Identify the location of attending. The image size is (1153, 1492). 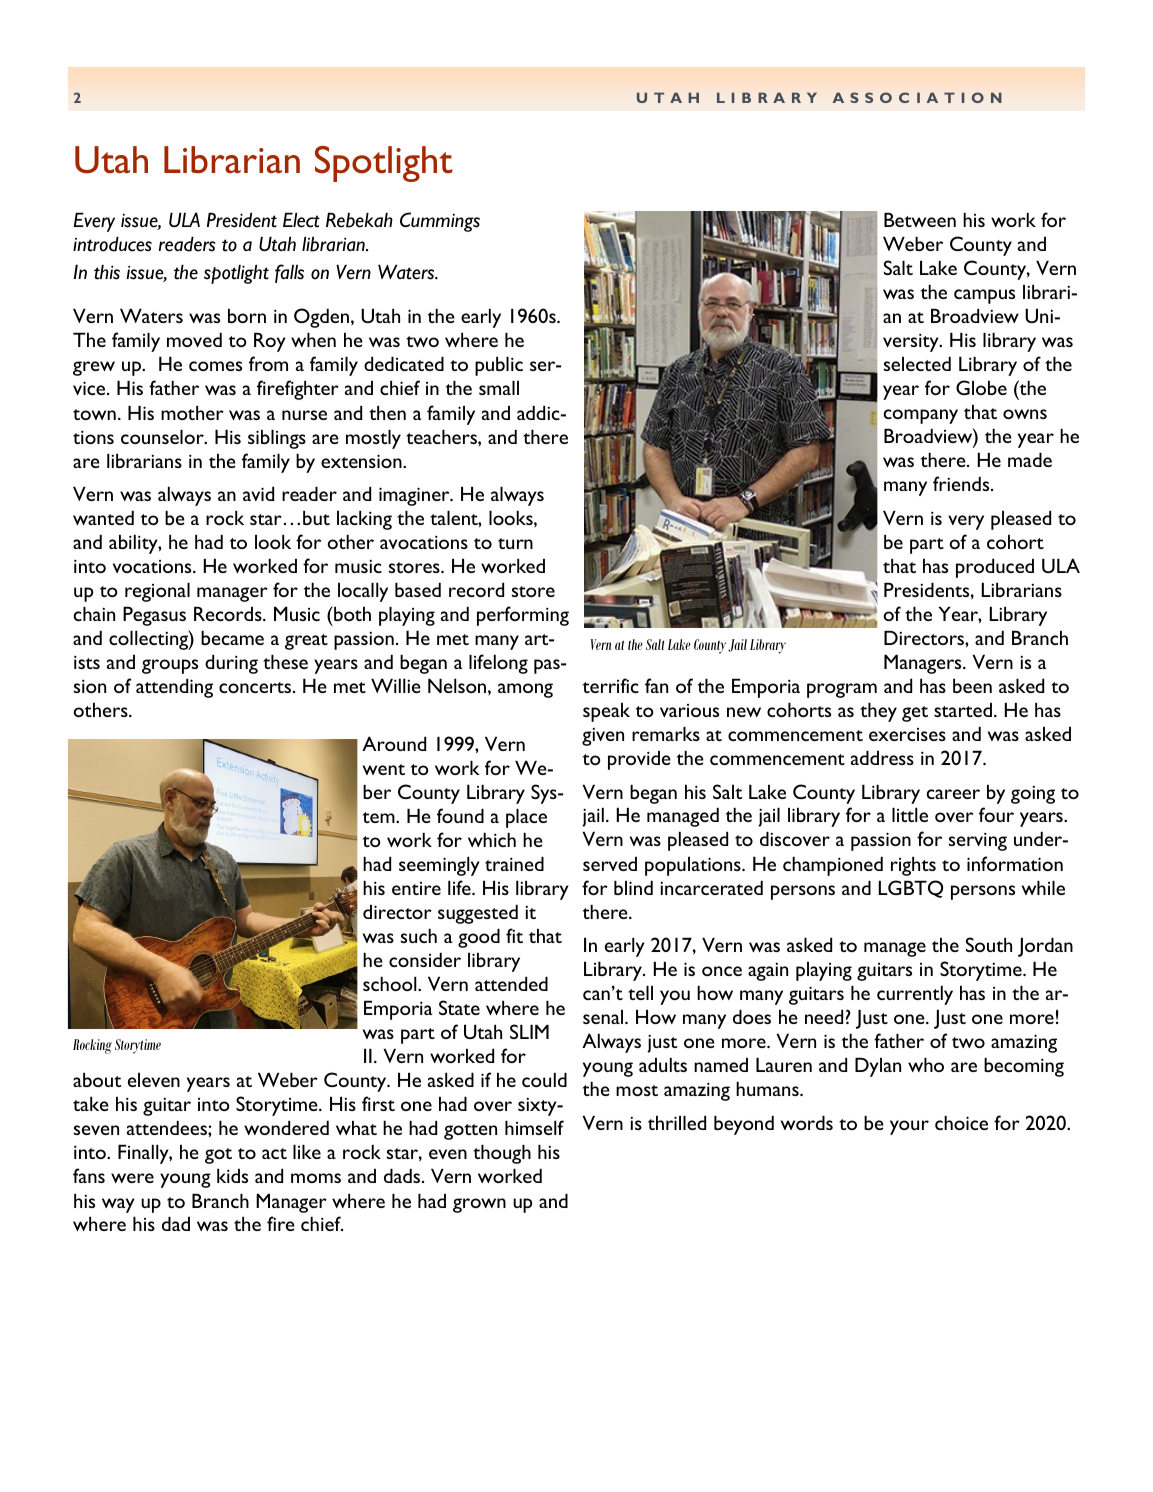
(174, 688).
